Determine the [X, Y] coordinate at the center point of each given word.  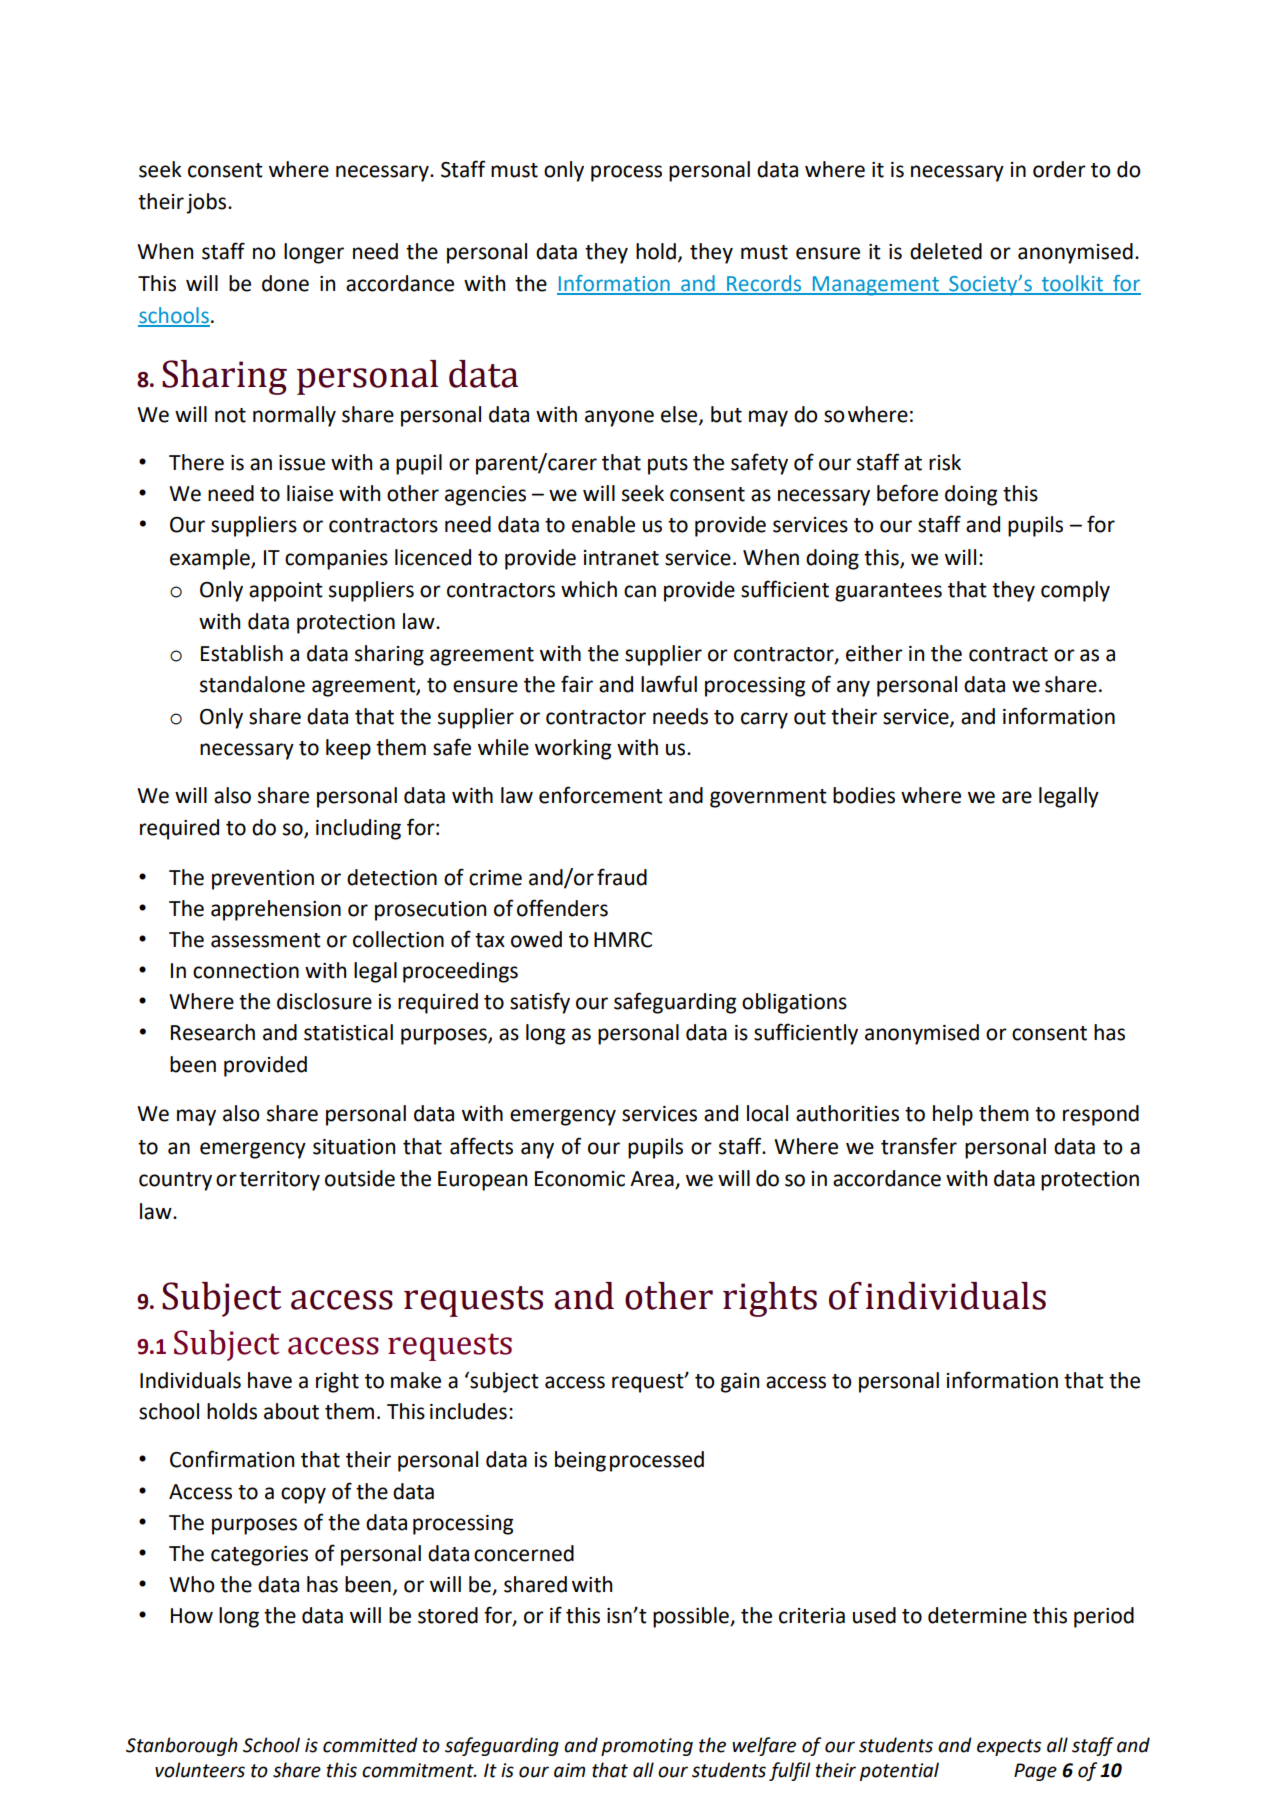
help [953, 1115]
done [285, 283]
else [680, 415]
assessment [266, 940]
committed [370, 1745]
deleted [946, 251]
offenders [562, 908]
